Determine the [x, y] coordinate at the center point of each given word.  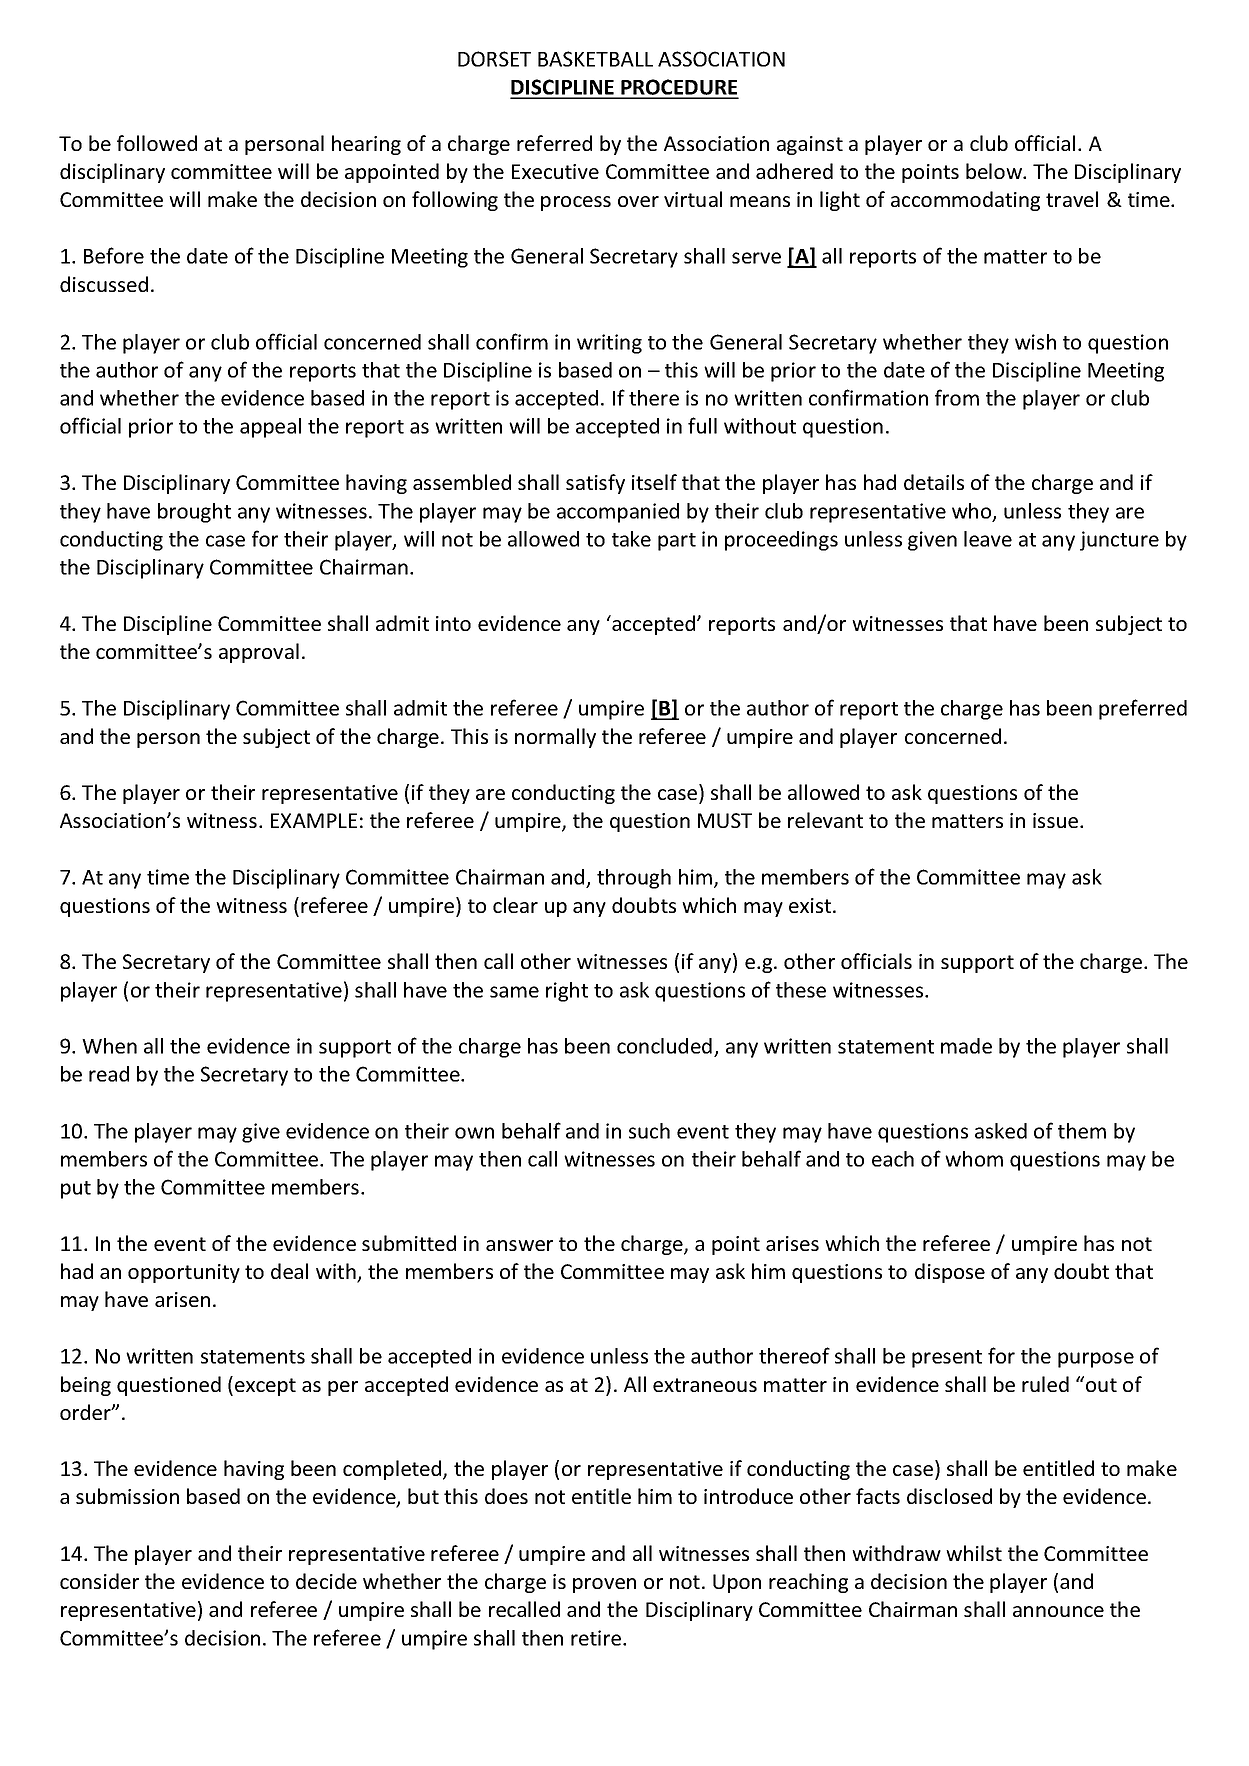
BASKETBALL [595, 59]
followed [157, 143]
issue [1057, 820]
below [995, 171]
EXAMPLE [314, 820]
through [634, 879]
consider [99, 1581]
